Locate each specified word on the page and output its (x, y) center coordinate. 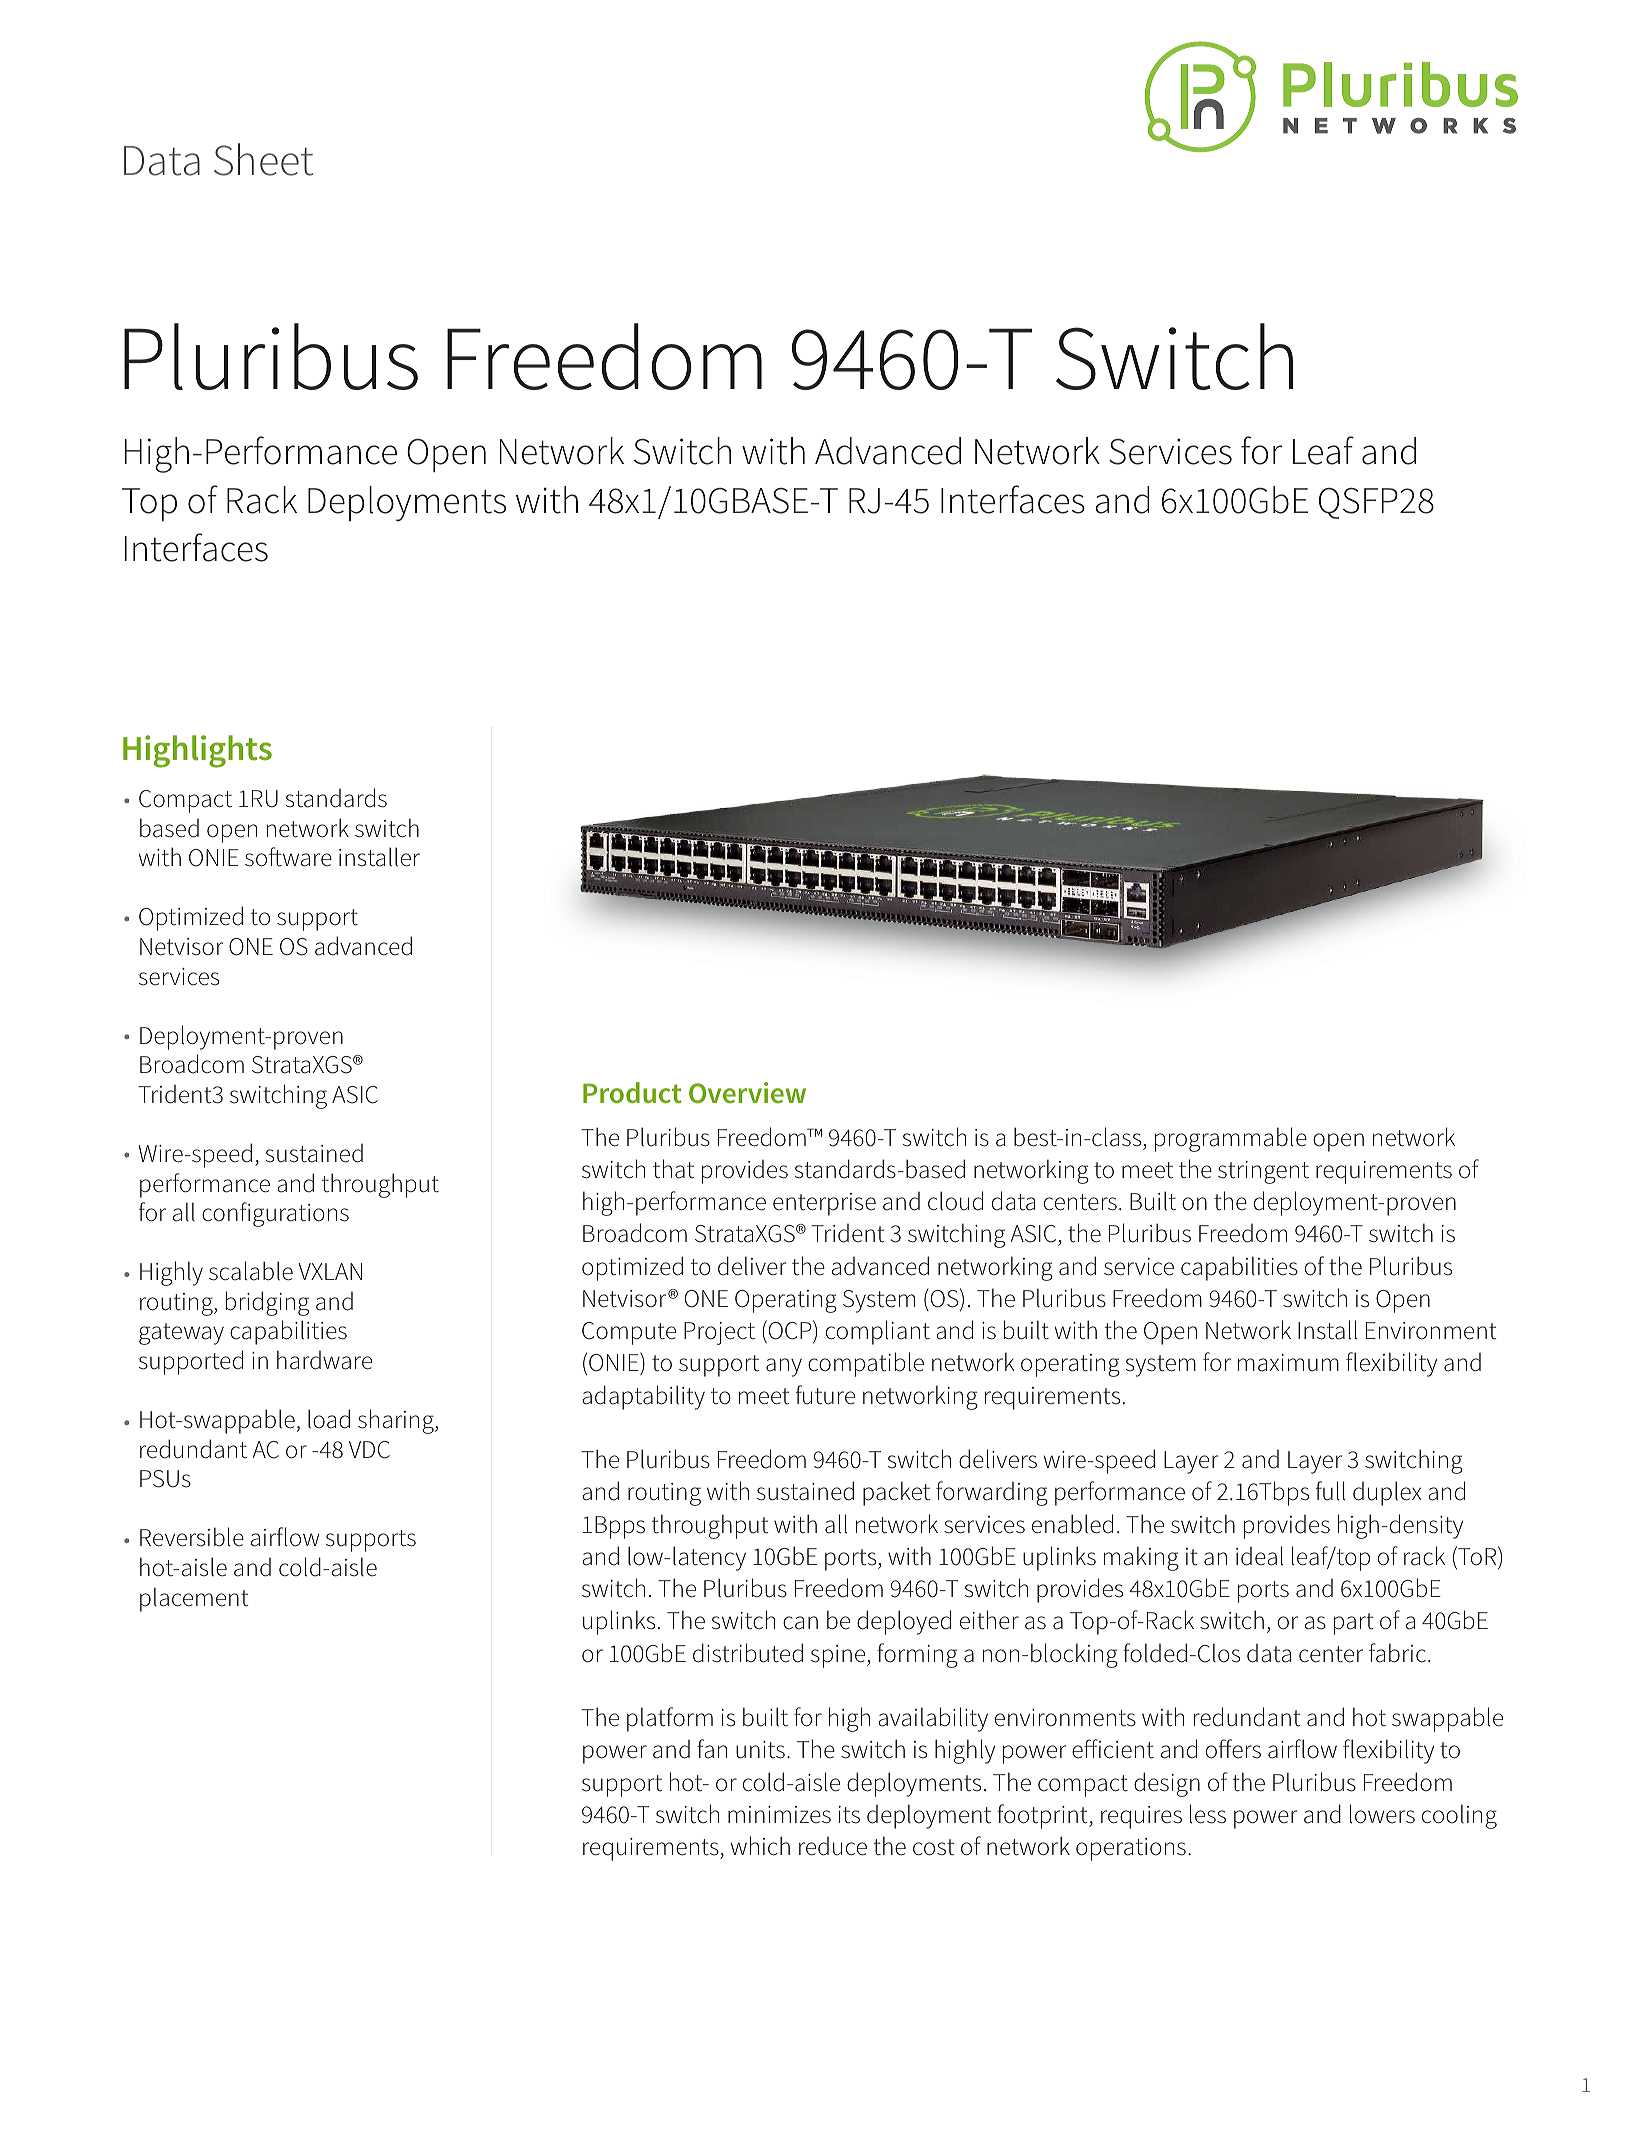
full (1331, 1491)
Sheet (263, 159)
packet (896, 1493)
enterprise (824, 1204)
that (673, 1169)
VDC (369, 1450)
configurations (275, 1214)
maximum (1288, 1363)
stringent (1263, 1172)
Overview (747, 1093)
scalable (251, 1271)
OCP (790, 1330)
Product (632, 1092)
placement (194, 1599)
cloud (955, 1201)
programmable (1231, 1139)
